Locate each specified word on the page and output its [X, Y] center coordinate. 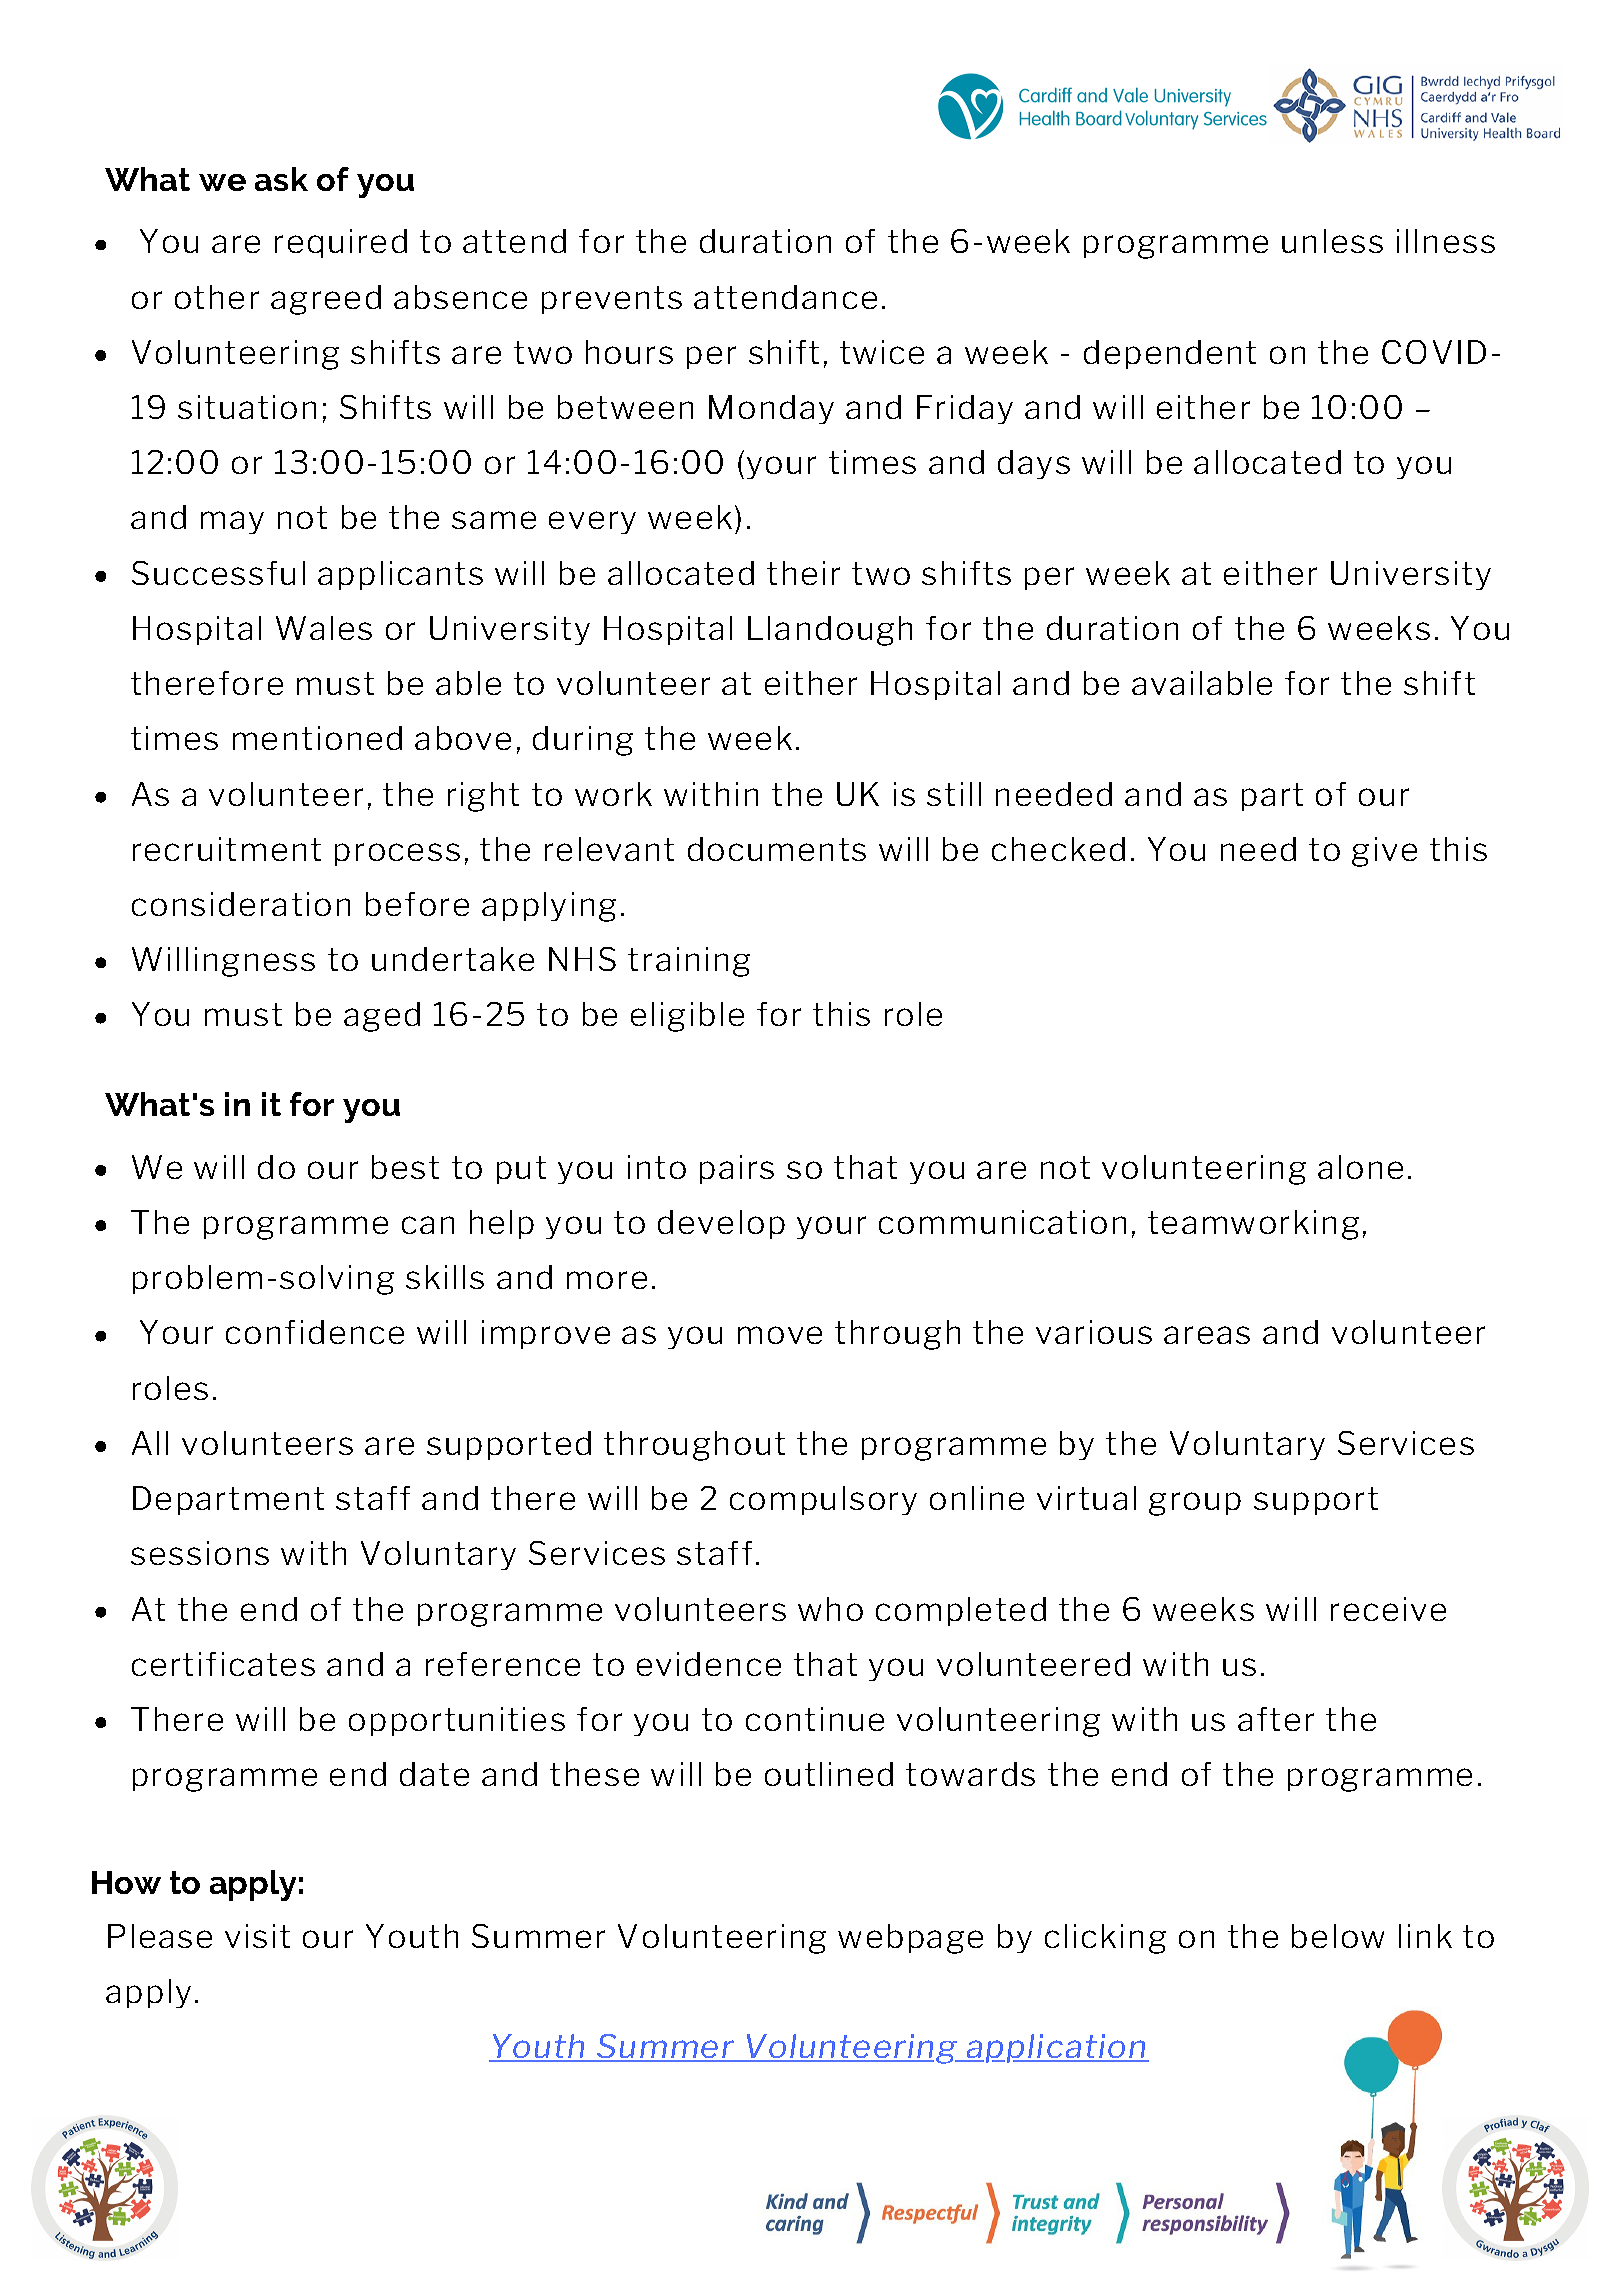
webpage [910, 1939]
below [1338, 1936]
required [341, 243]
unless [1332, 241]
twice [882, 352]
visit [257, 1936]
